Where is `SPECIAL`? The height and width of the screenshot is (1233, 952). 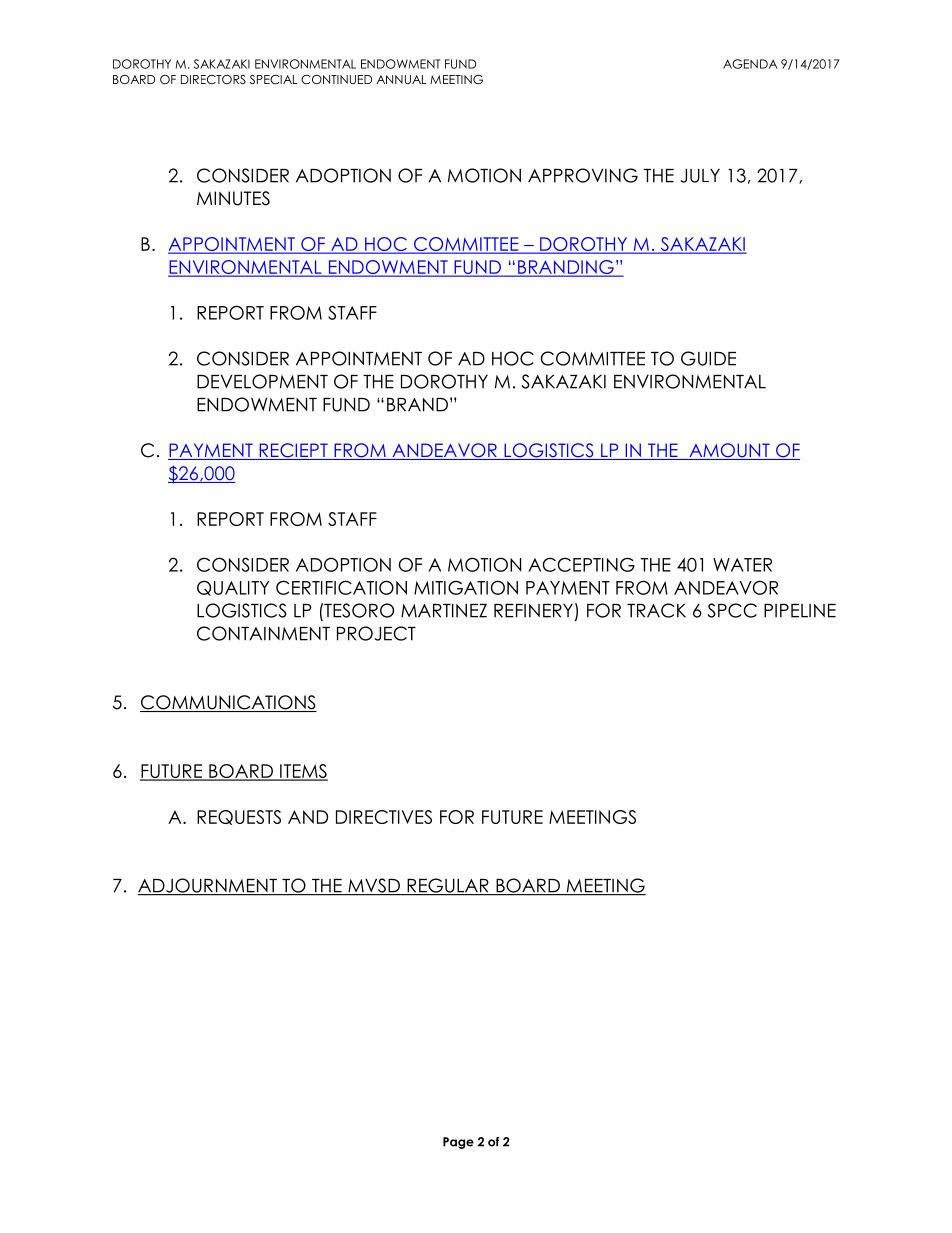
SPECIAL is located at coordinates (273, 79).
